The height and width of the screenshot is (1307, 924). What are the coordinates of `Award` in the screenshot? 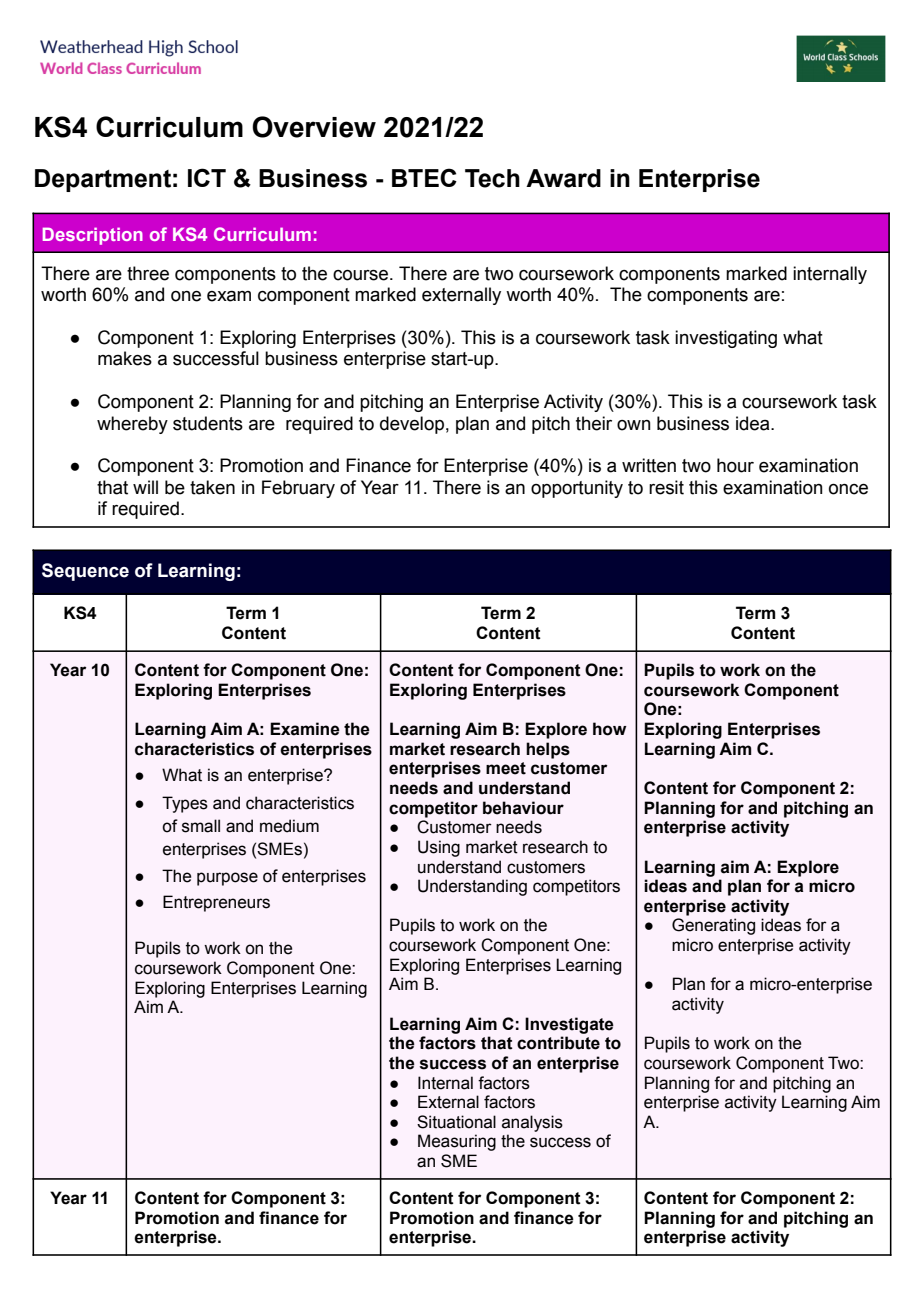 It's located at (563, 178).
